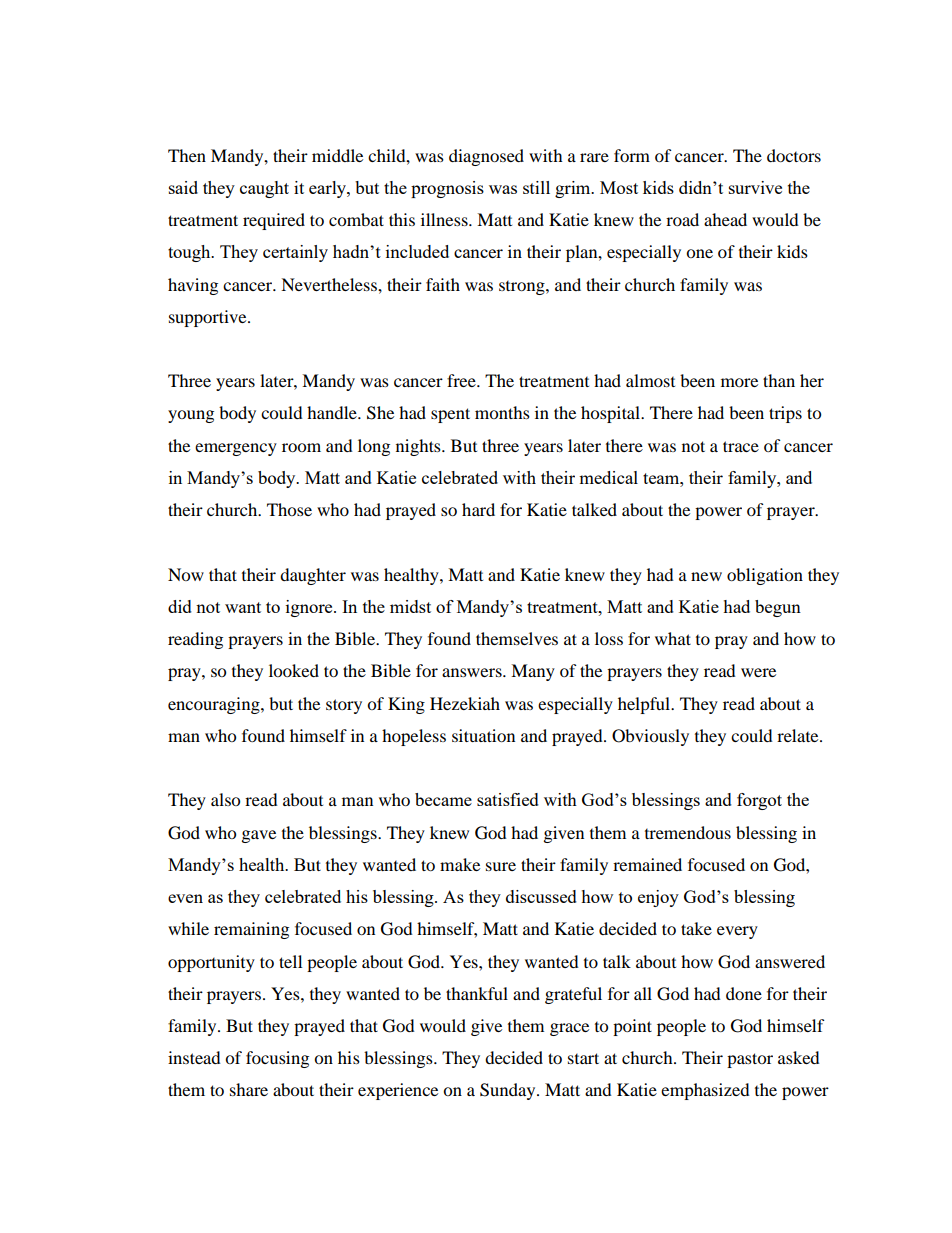 The image size is (952, 1233). Describe the element at coordinates (277, 1059) in the screenshot. I see `focusing` at that location.
